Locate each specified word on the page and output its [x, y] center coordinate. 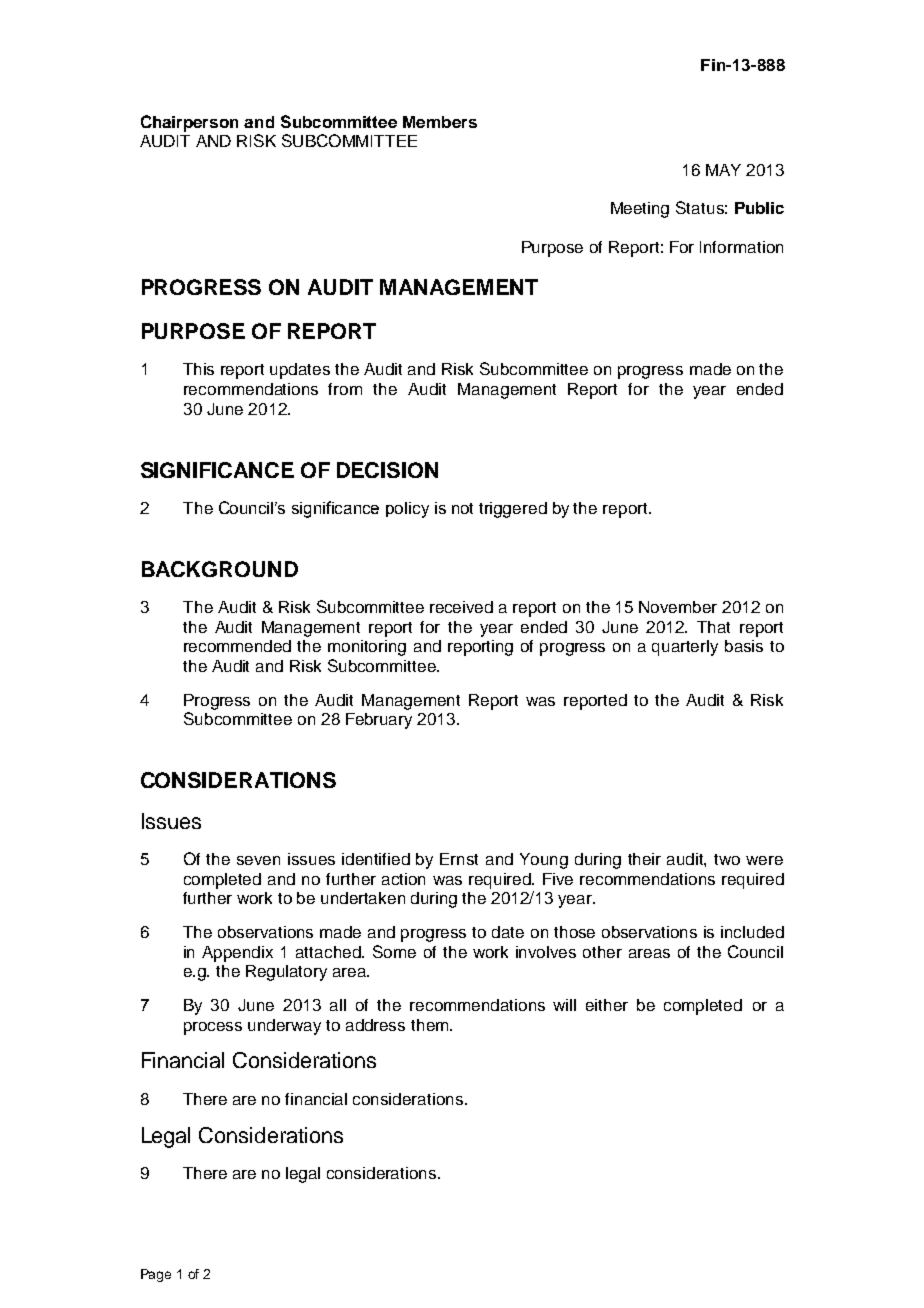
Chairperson [189, 123]
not [462, 508]
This [198, 369]
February [379, 721]
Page [156, 1275]
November [678, 607]
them [431, 1025]
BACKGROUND [220, 569]
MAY [723, 170]
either [607, 1005]
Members [440, 122]
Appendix [237, 954]
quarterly [685, 648]
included [752, 932]
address [375, 1025]
